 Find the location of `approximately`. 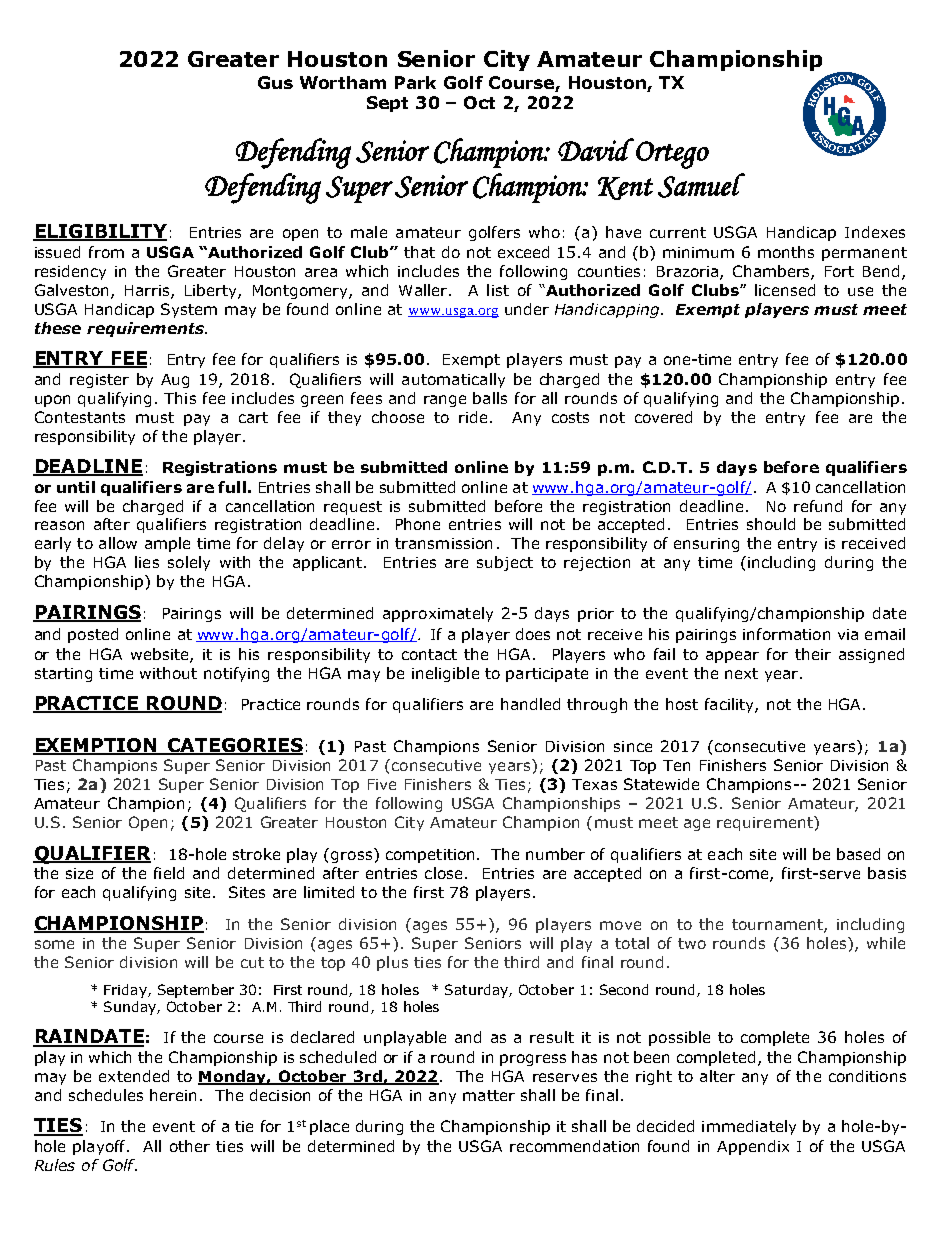

approximately is located at coordinates (438, 614).
